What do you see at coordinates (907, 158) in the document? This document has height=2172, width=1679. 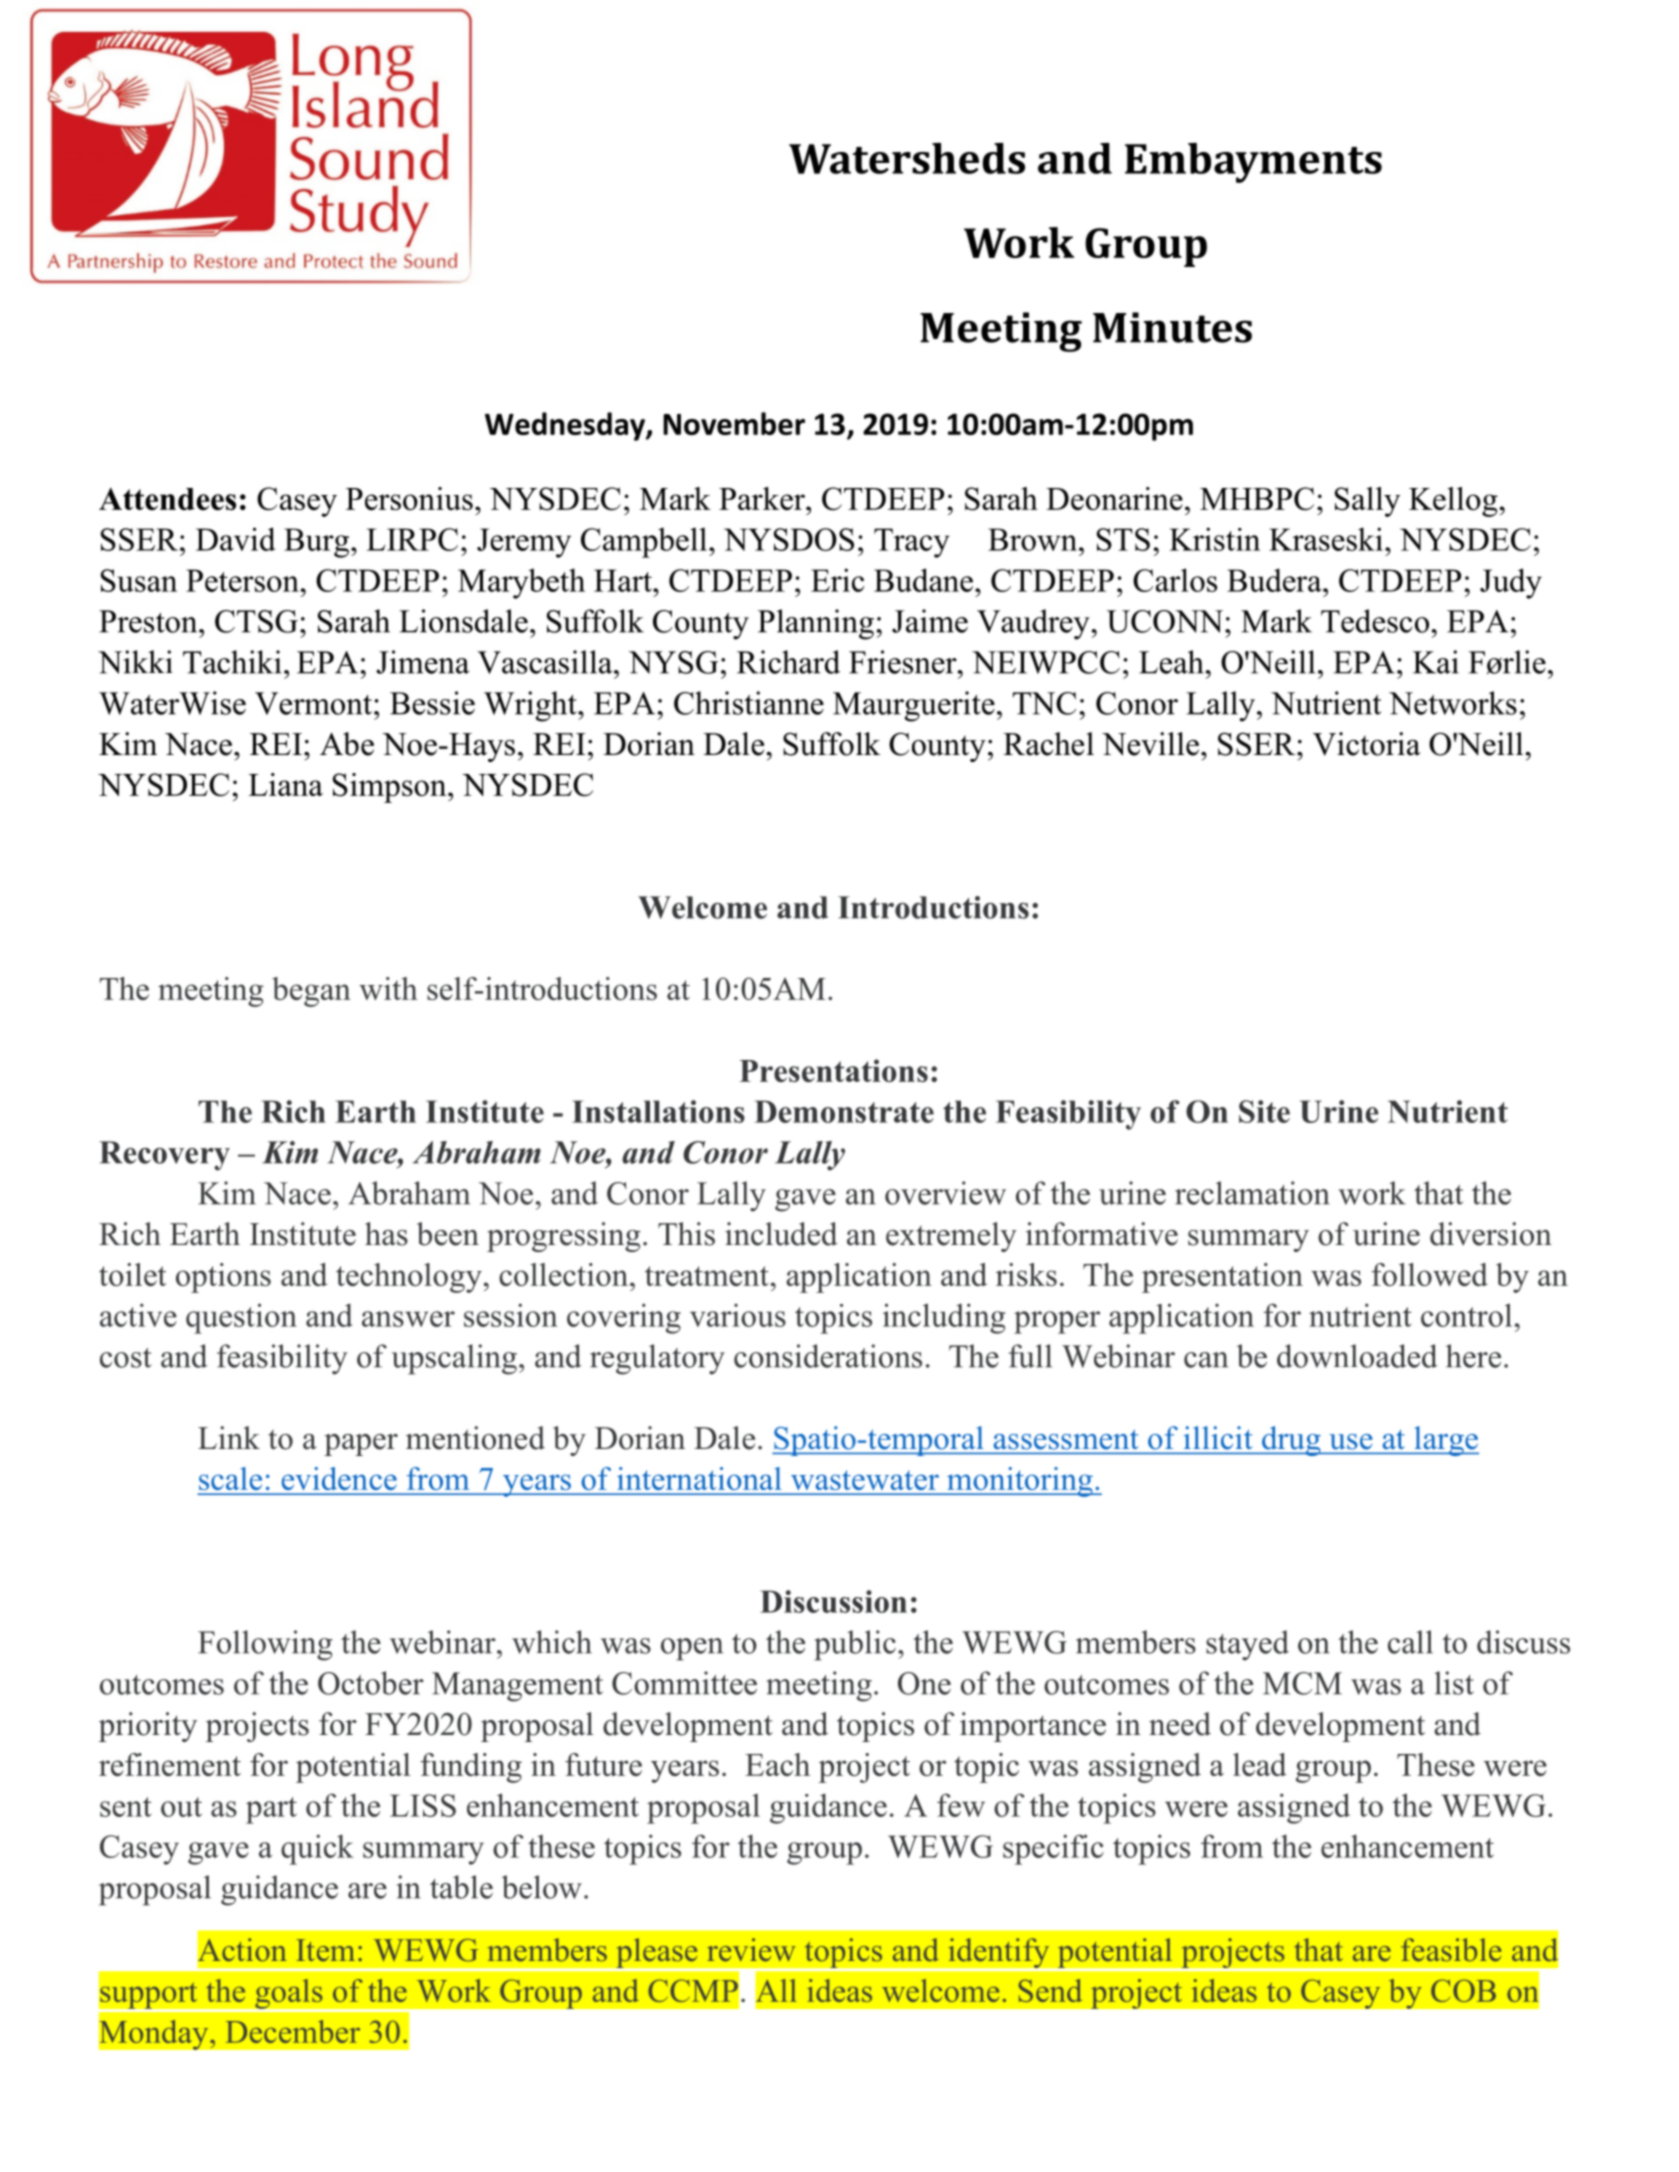 I see `Watersheds` at bounding box center [907, 158].
